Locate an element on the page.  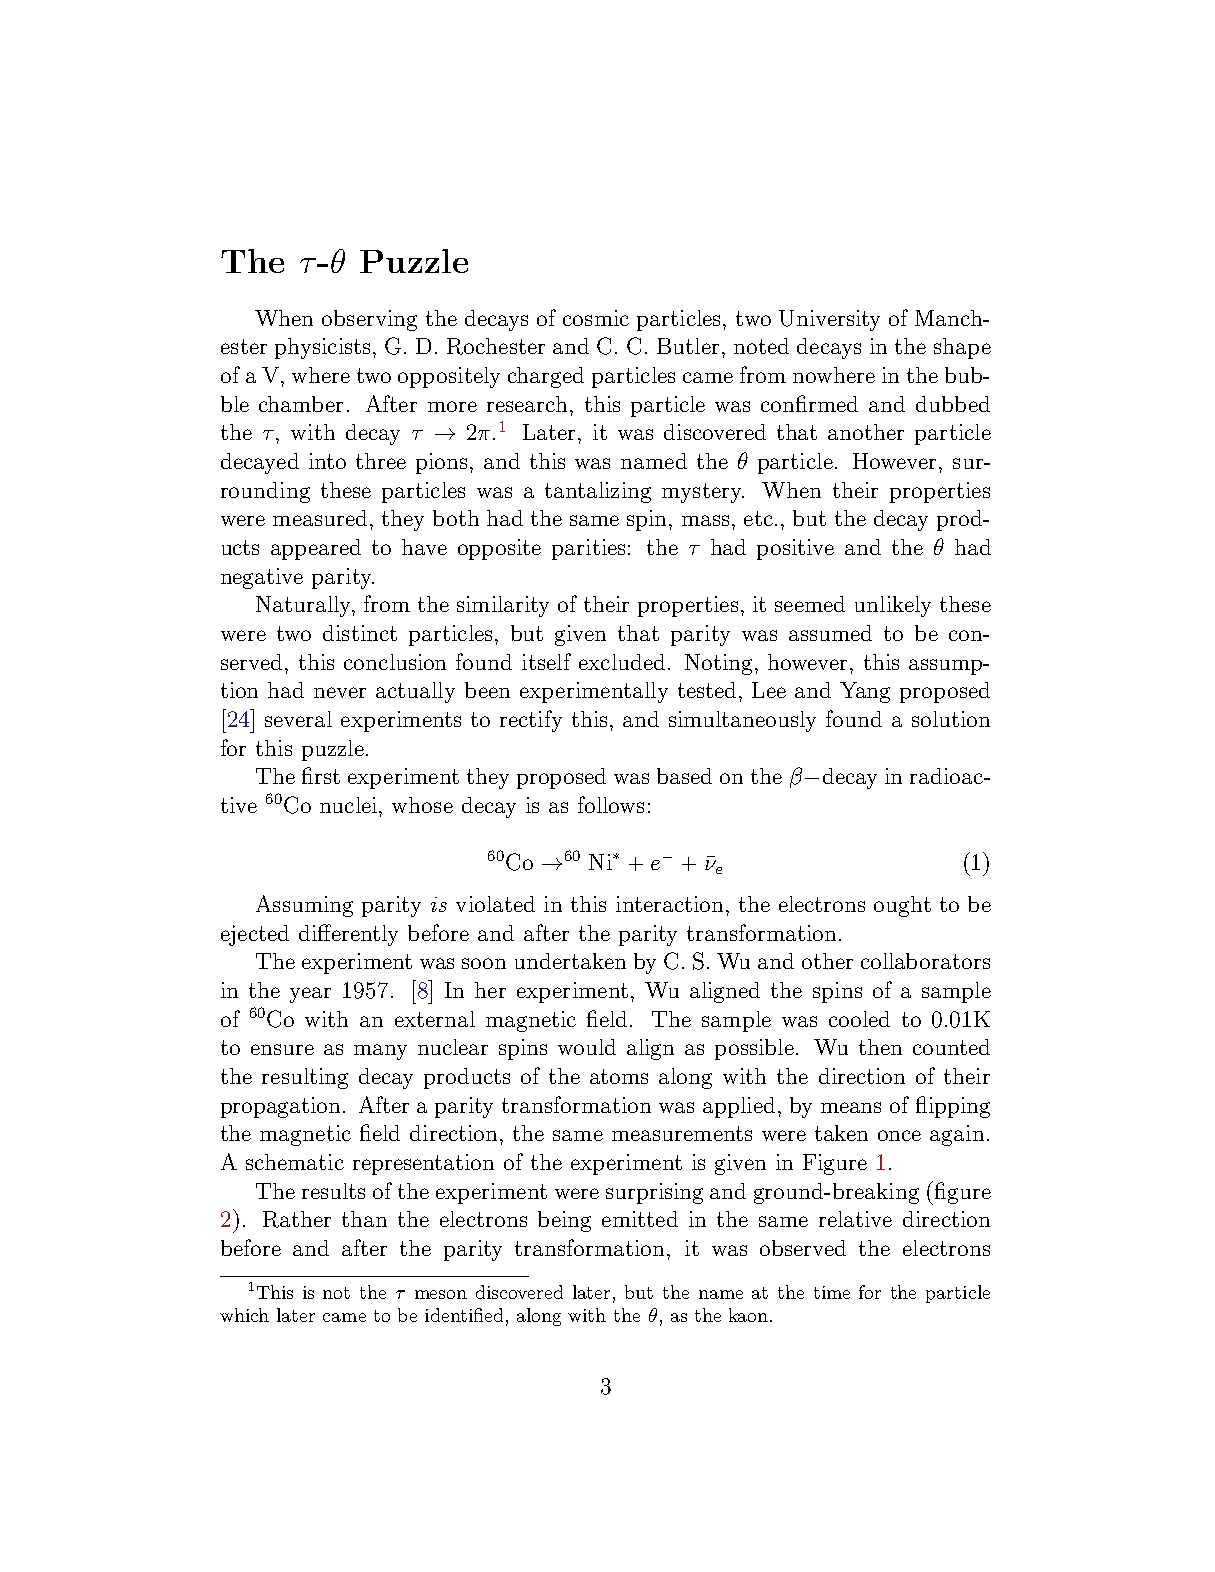
which is located at coordinates (244, 1315).
